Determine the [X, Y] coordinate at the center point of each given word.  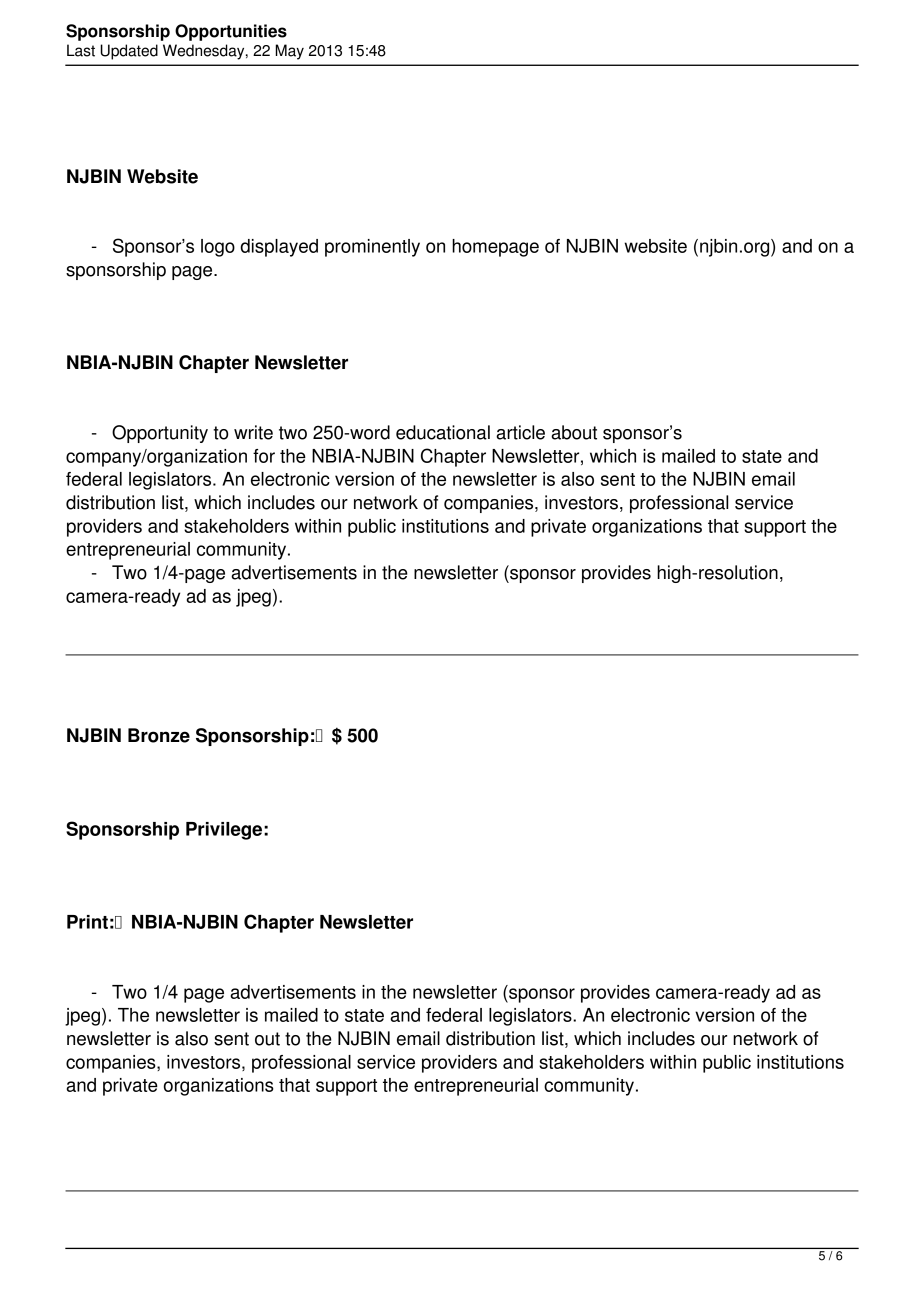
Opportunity [160, 434]
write [253, 432]
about [574, 432]
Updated [129, 52]
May [290, 52]
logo [218, 248]
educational [443, 432]
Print [87, 922]
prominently [372, 248]
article [520, 432]
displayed [279, 248]
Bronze [159, 735]
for [264, 456]
